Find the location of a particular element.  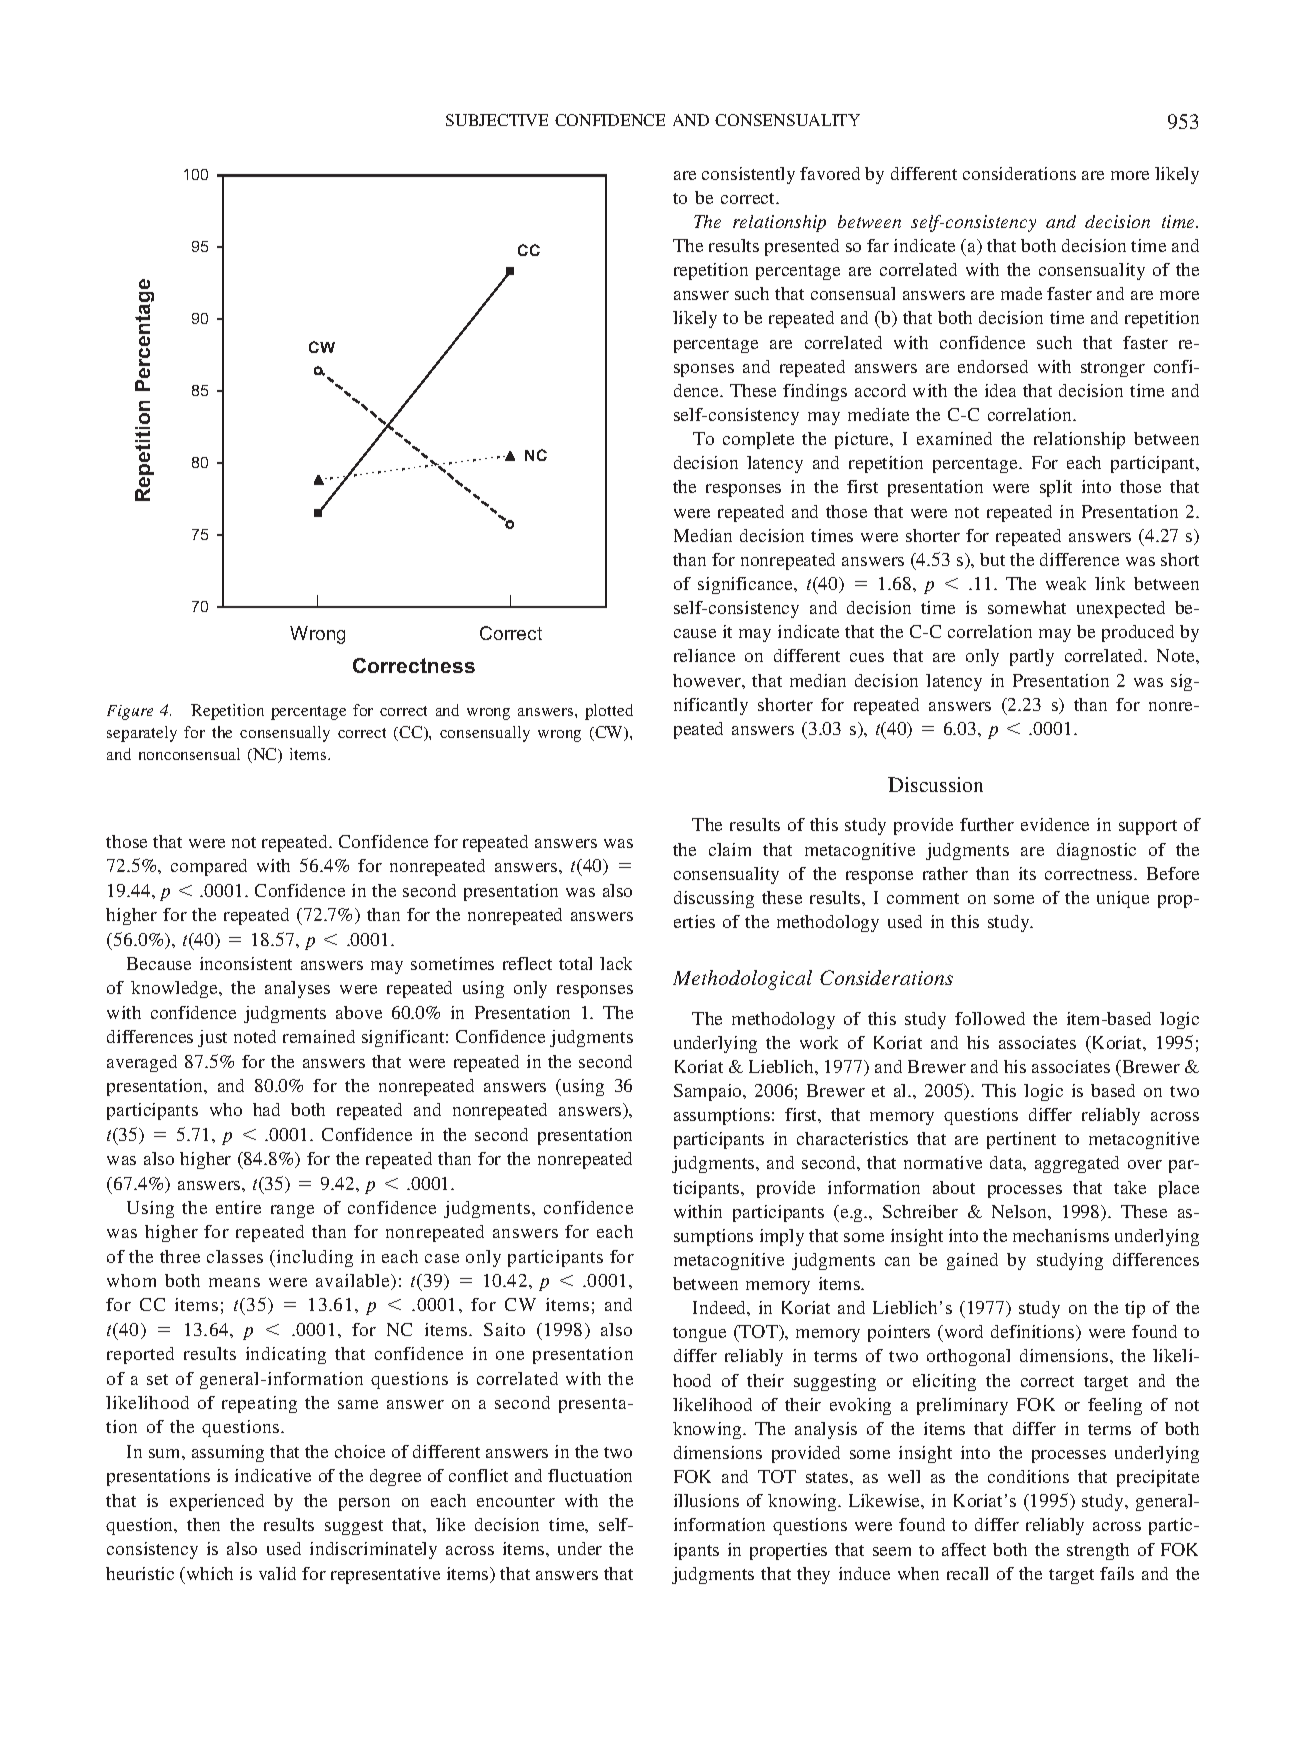

made is located at coordinates (1021, 293).
